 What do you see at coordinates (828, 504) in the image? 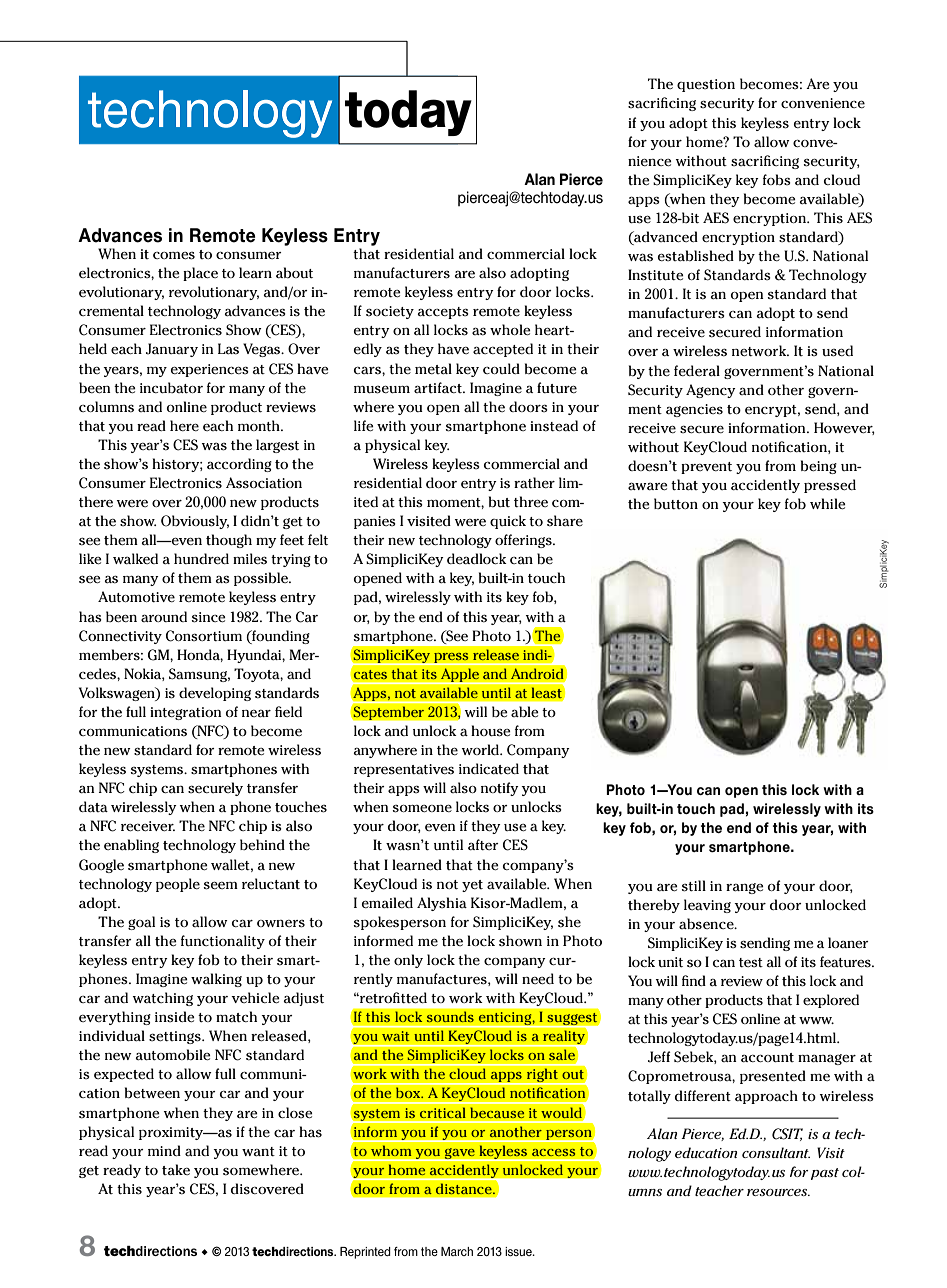
I see `while` at bounding box center [828, 504].
